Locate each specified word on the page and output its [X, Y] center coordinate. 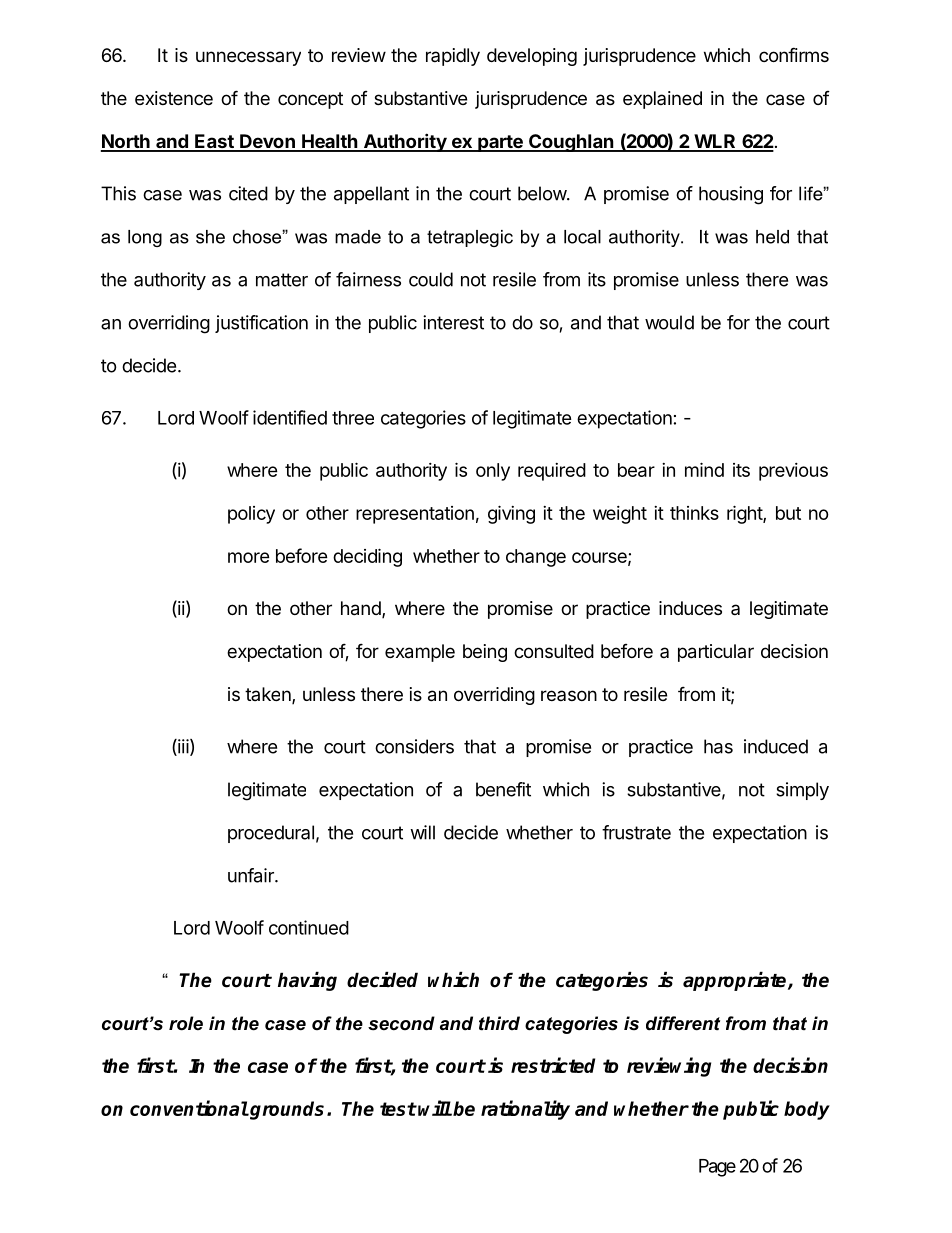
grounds [286, 1110]
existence [174, 98]
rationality [525, 1110]
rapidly [453, 57]
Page [717, 1168]
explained [662, 100]
